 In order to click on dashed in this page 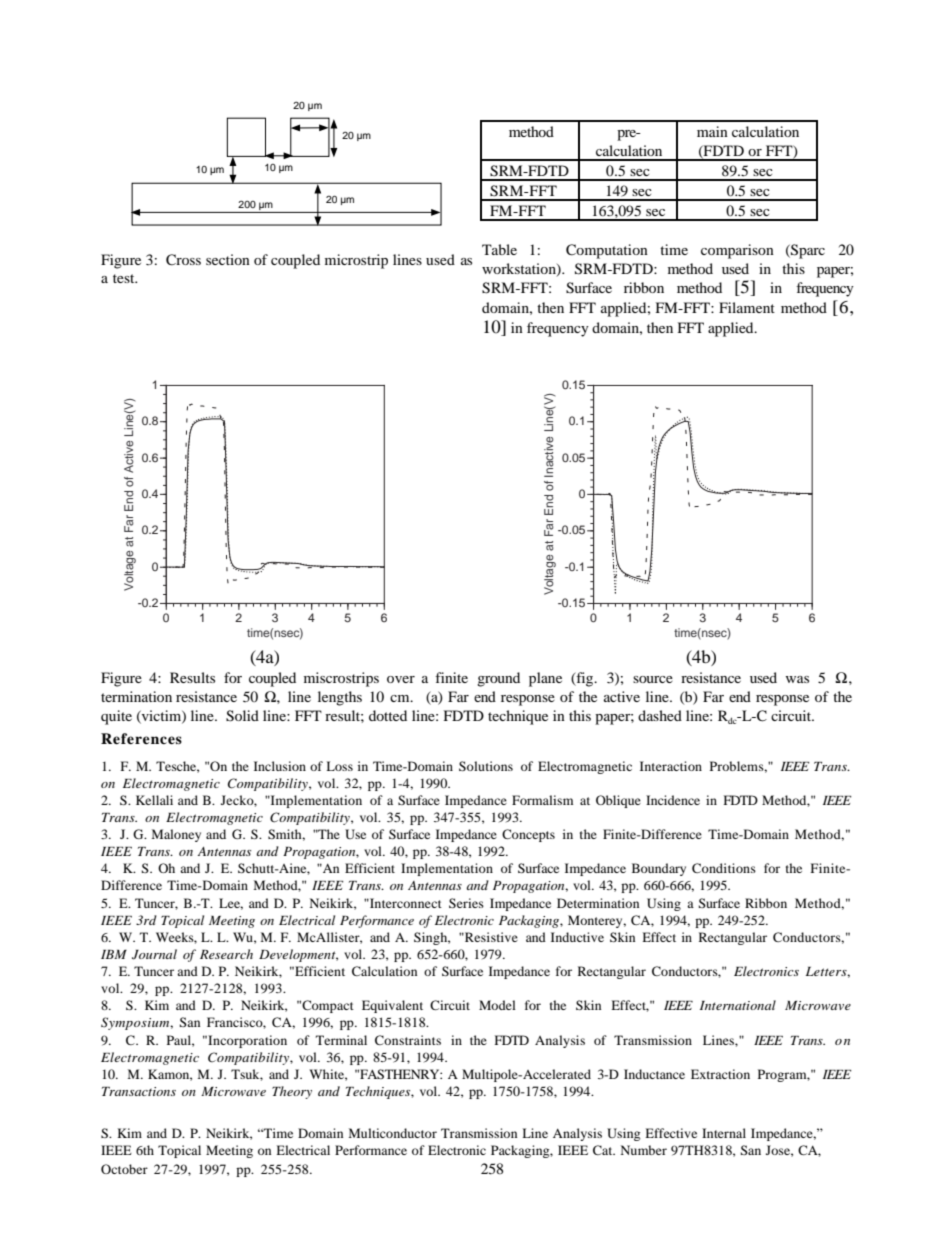, I will do `click(660, 715)`.
